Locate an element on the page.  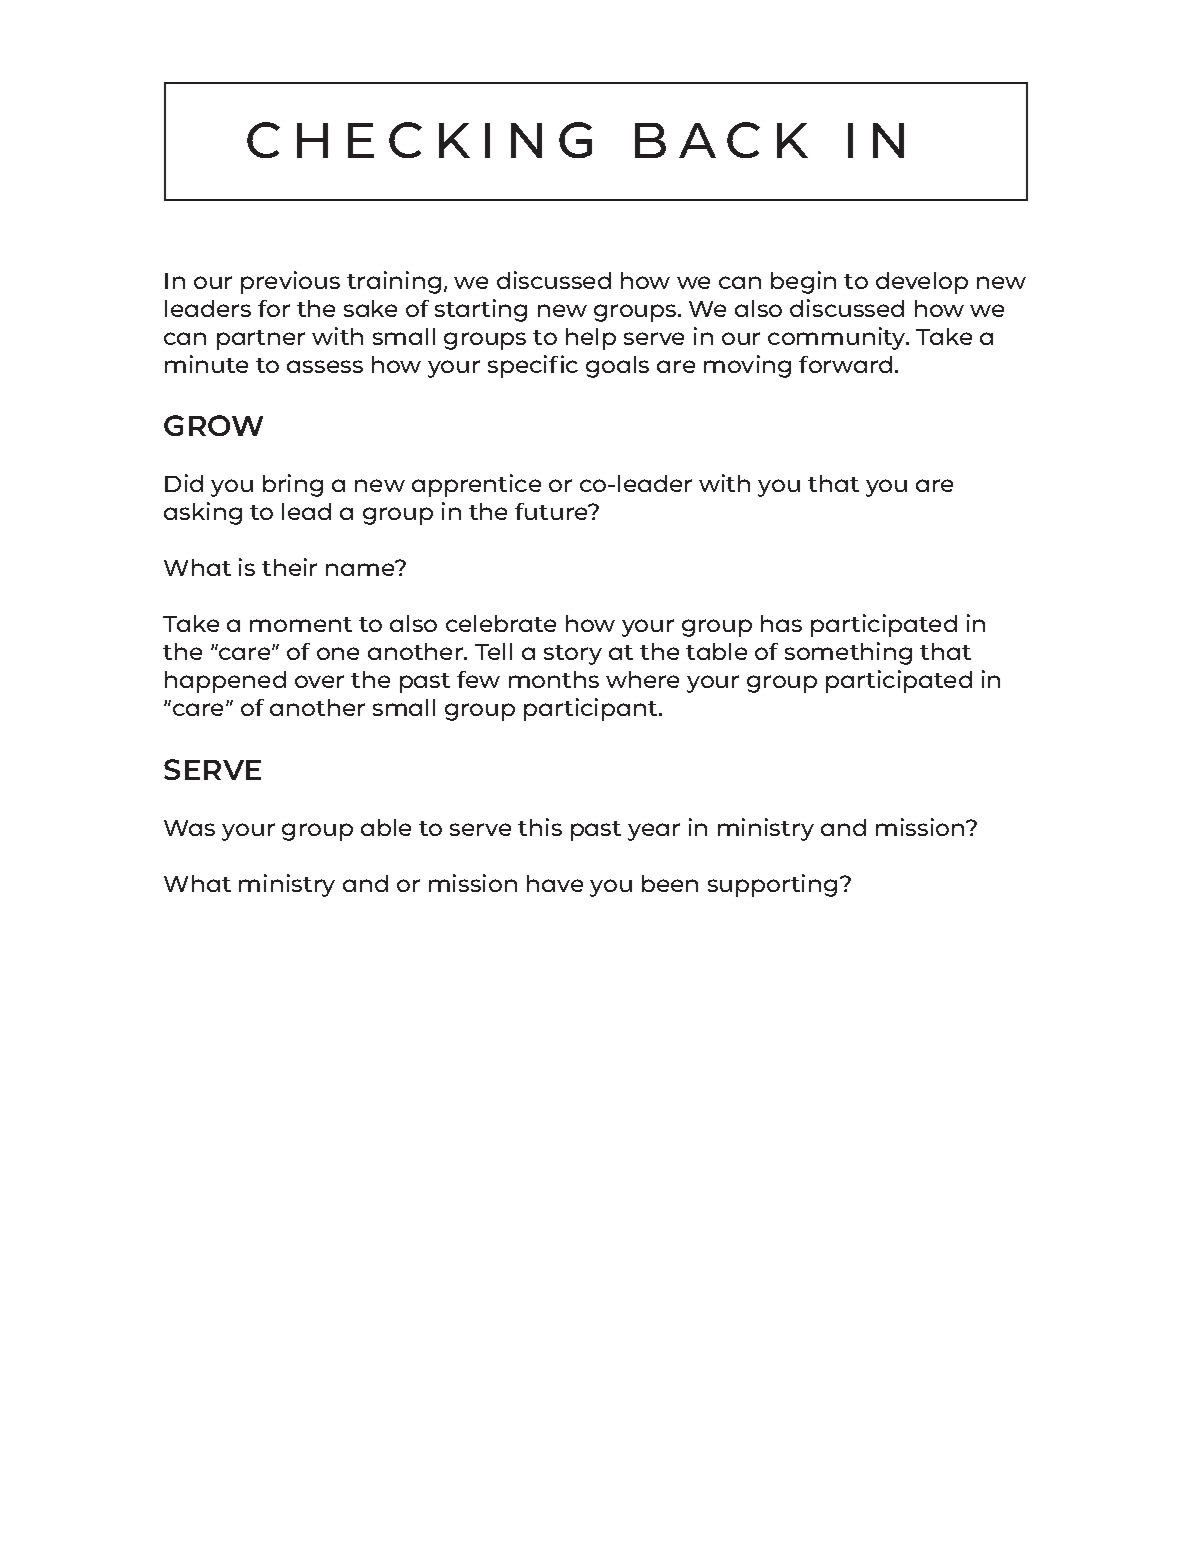
months is located at coordinates (554, 679).
